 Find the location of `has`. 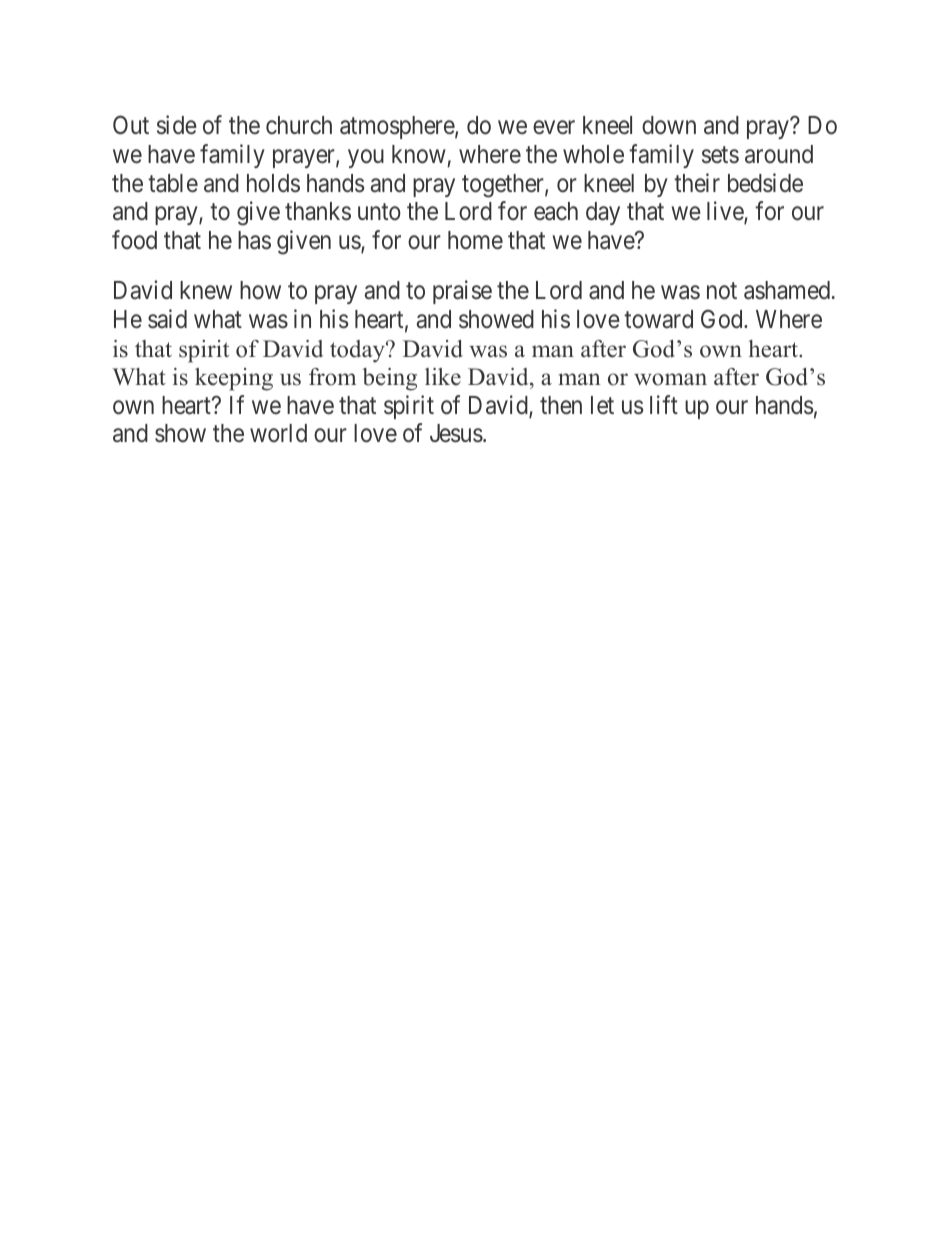

has is located at coordinates (254, 240).
